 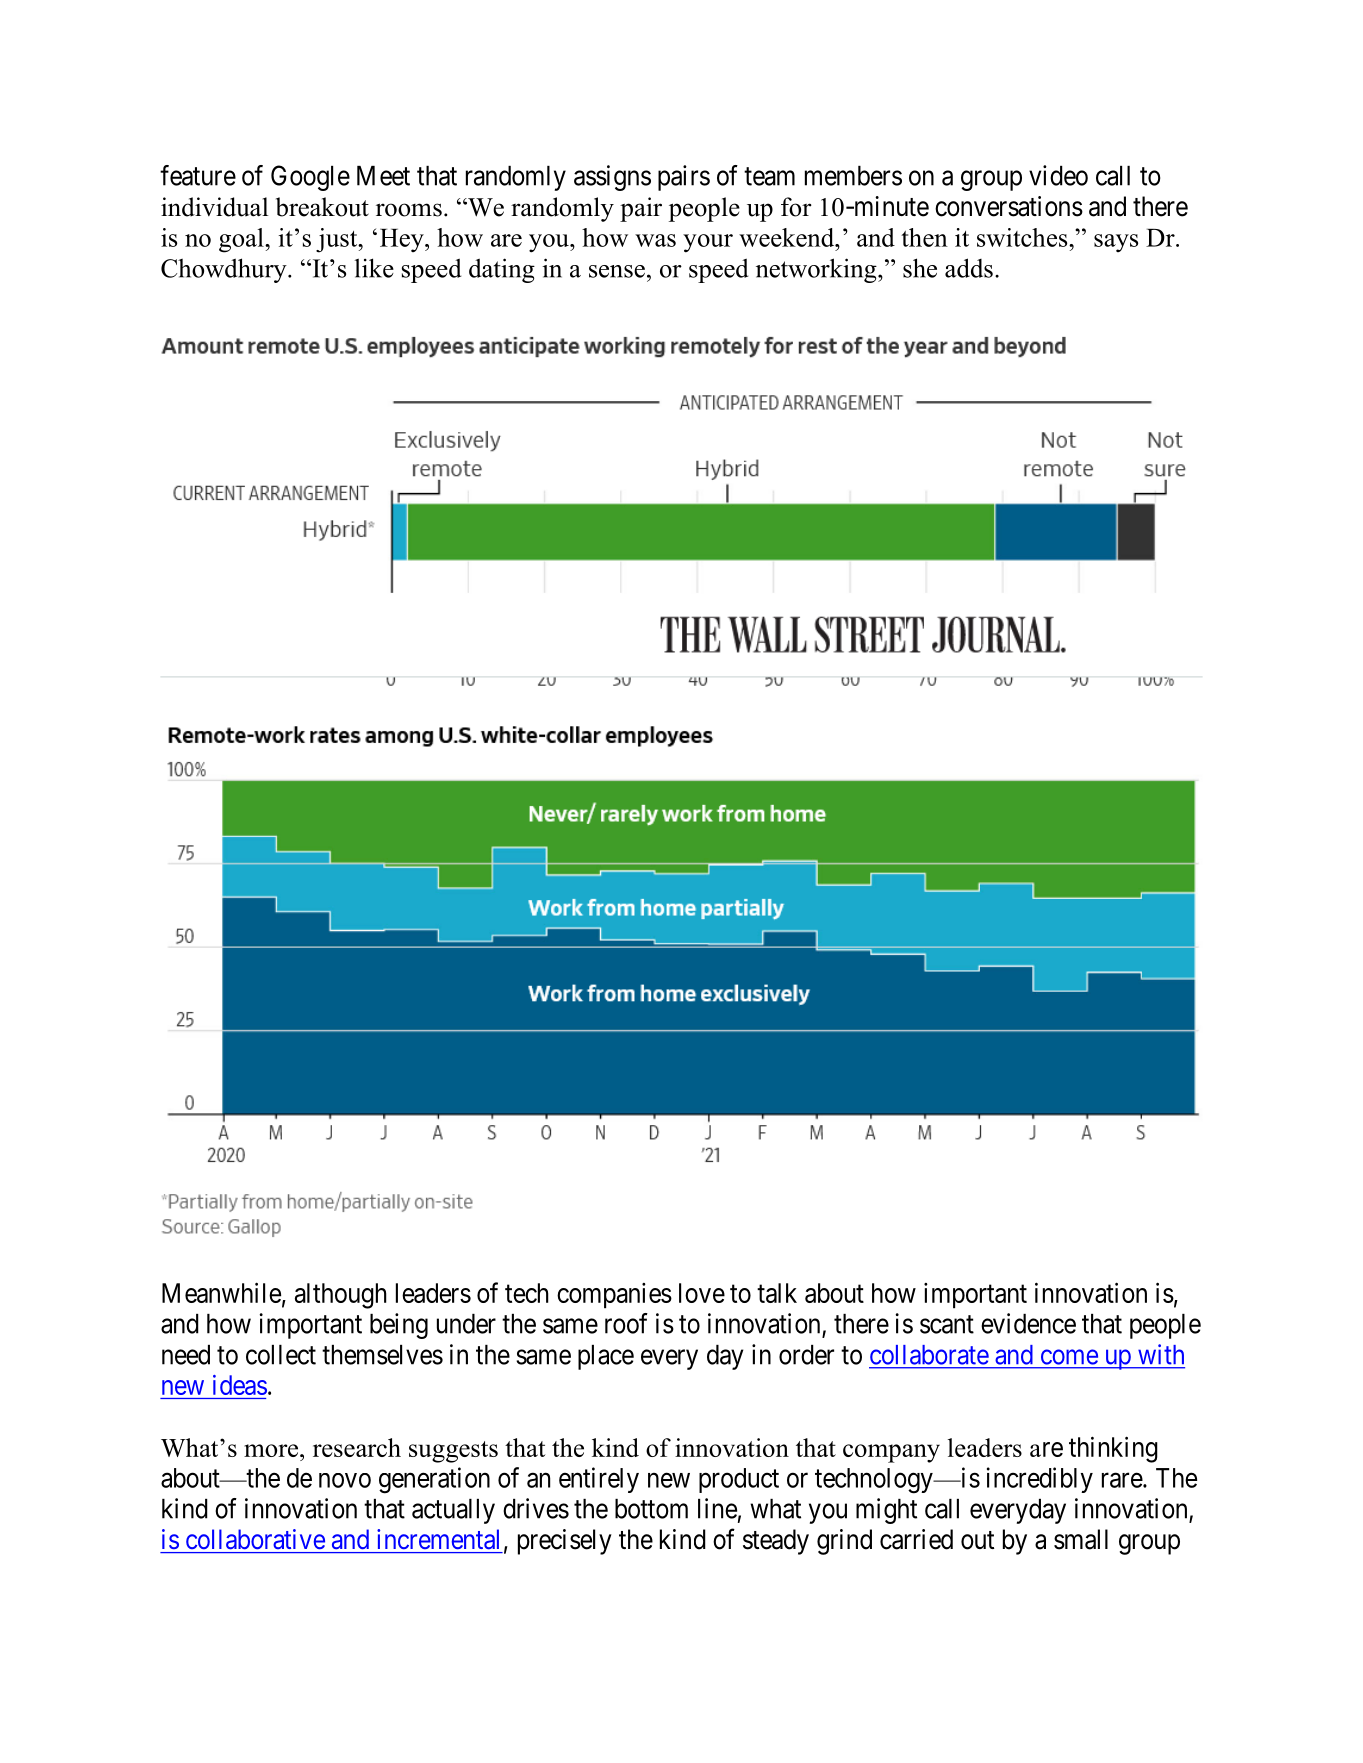 I want to click on breakout, so click(x=322, y=207).
